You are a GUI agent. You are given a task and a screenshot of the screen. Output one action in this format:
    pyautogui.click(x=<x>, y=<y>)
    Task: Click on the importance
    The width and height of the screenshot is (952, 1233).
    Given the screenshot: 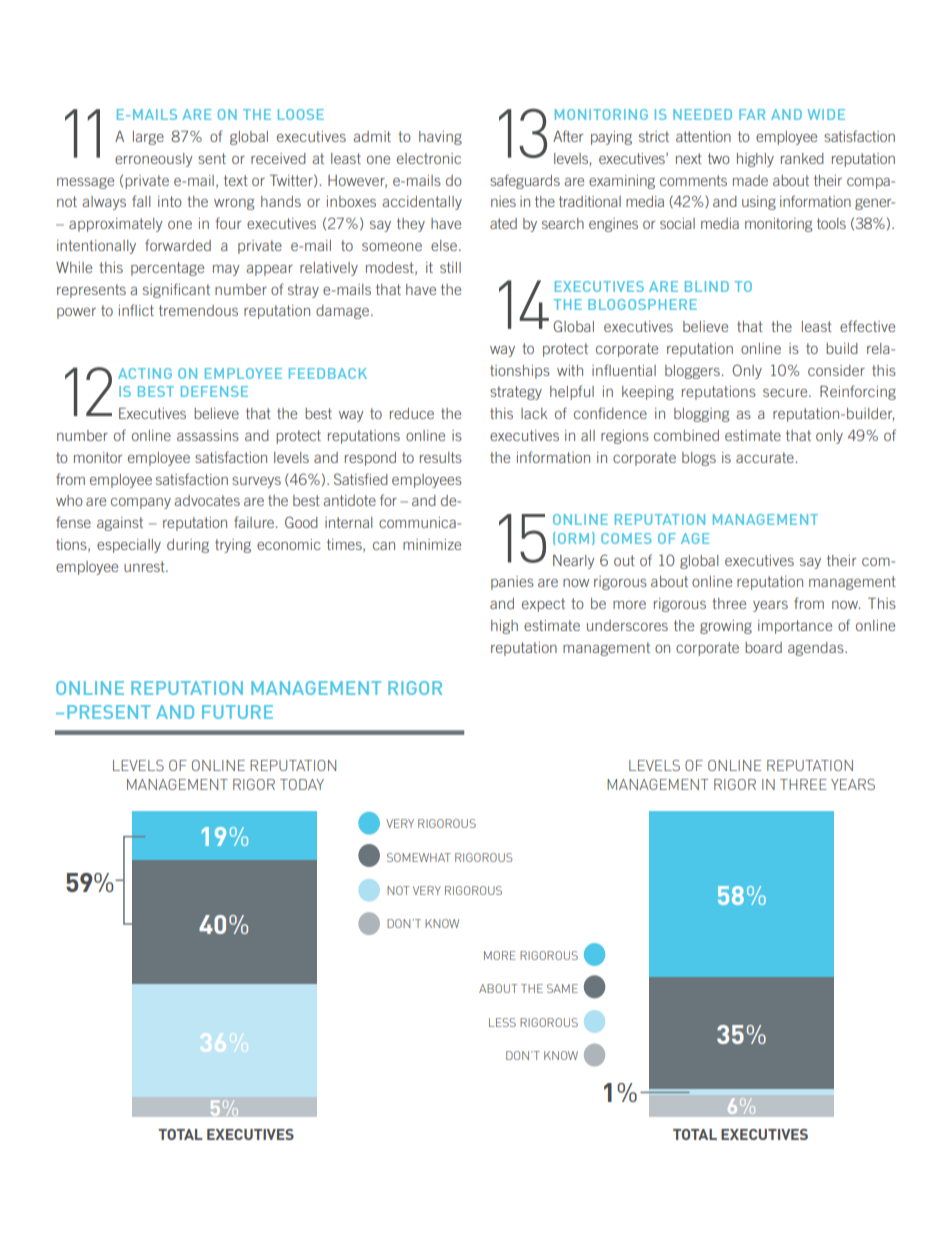 What is the action you would take?
    pyautogui.click(x=795, y=627)
